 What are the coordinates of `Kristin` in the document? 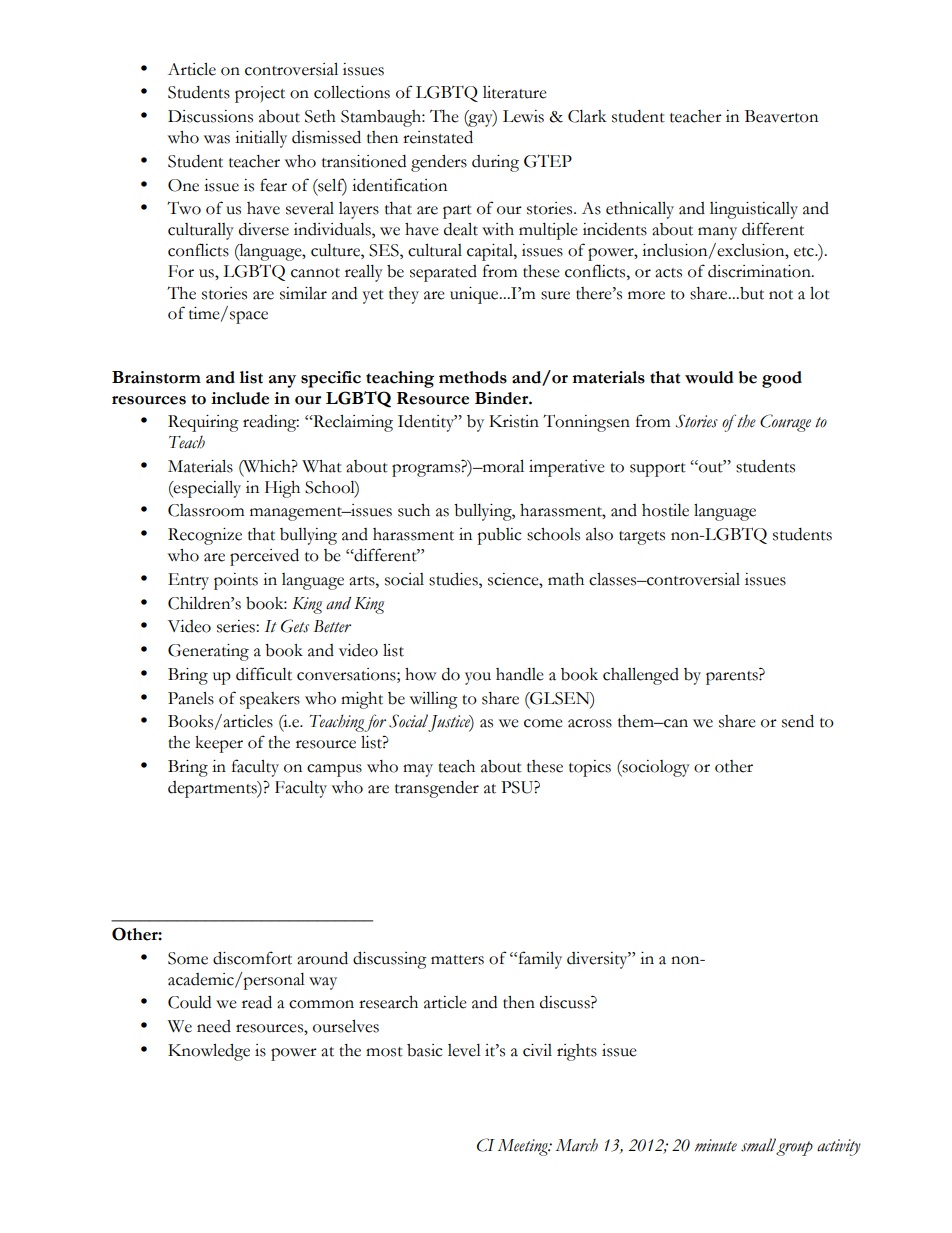 It's located at (514, 421).
